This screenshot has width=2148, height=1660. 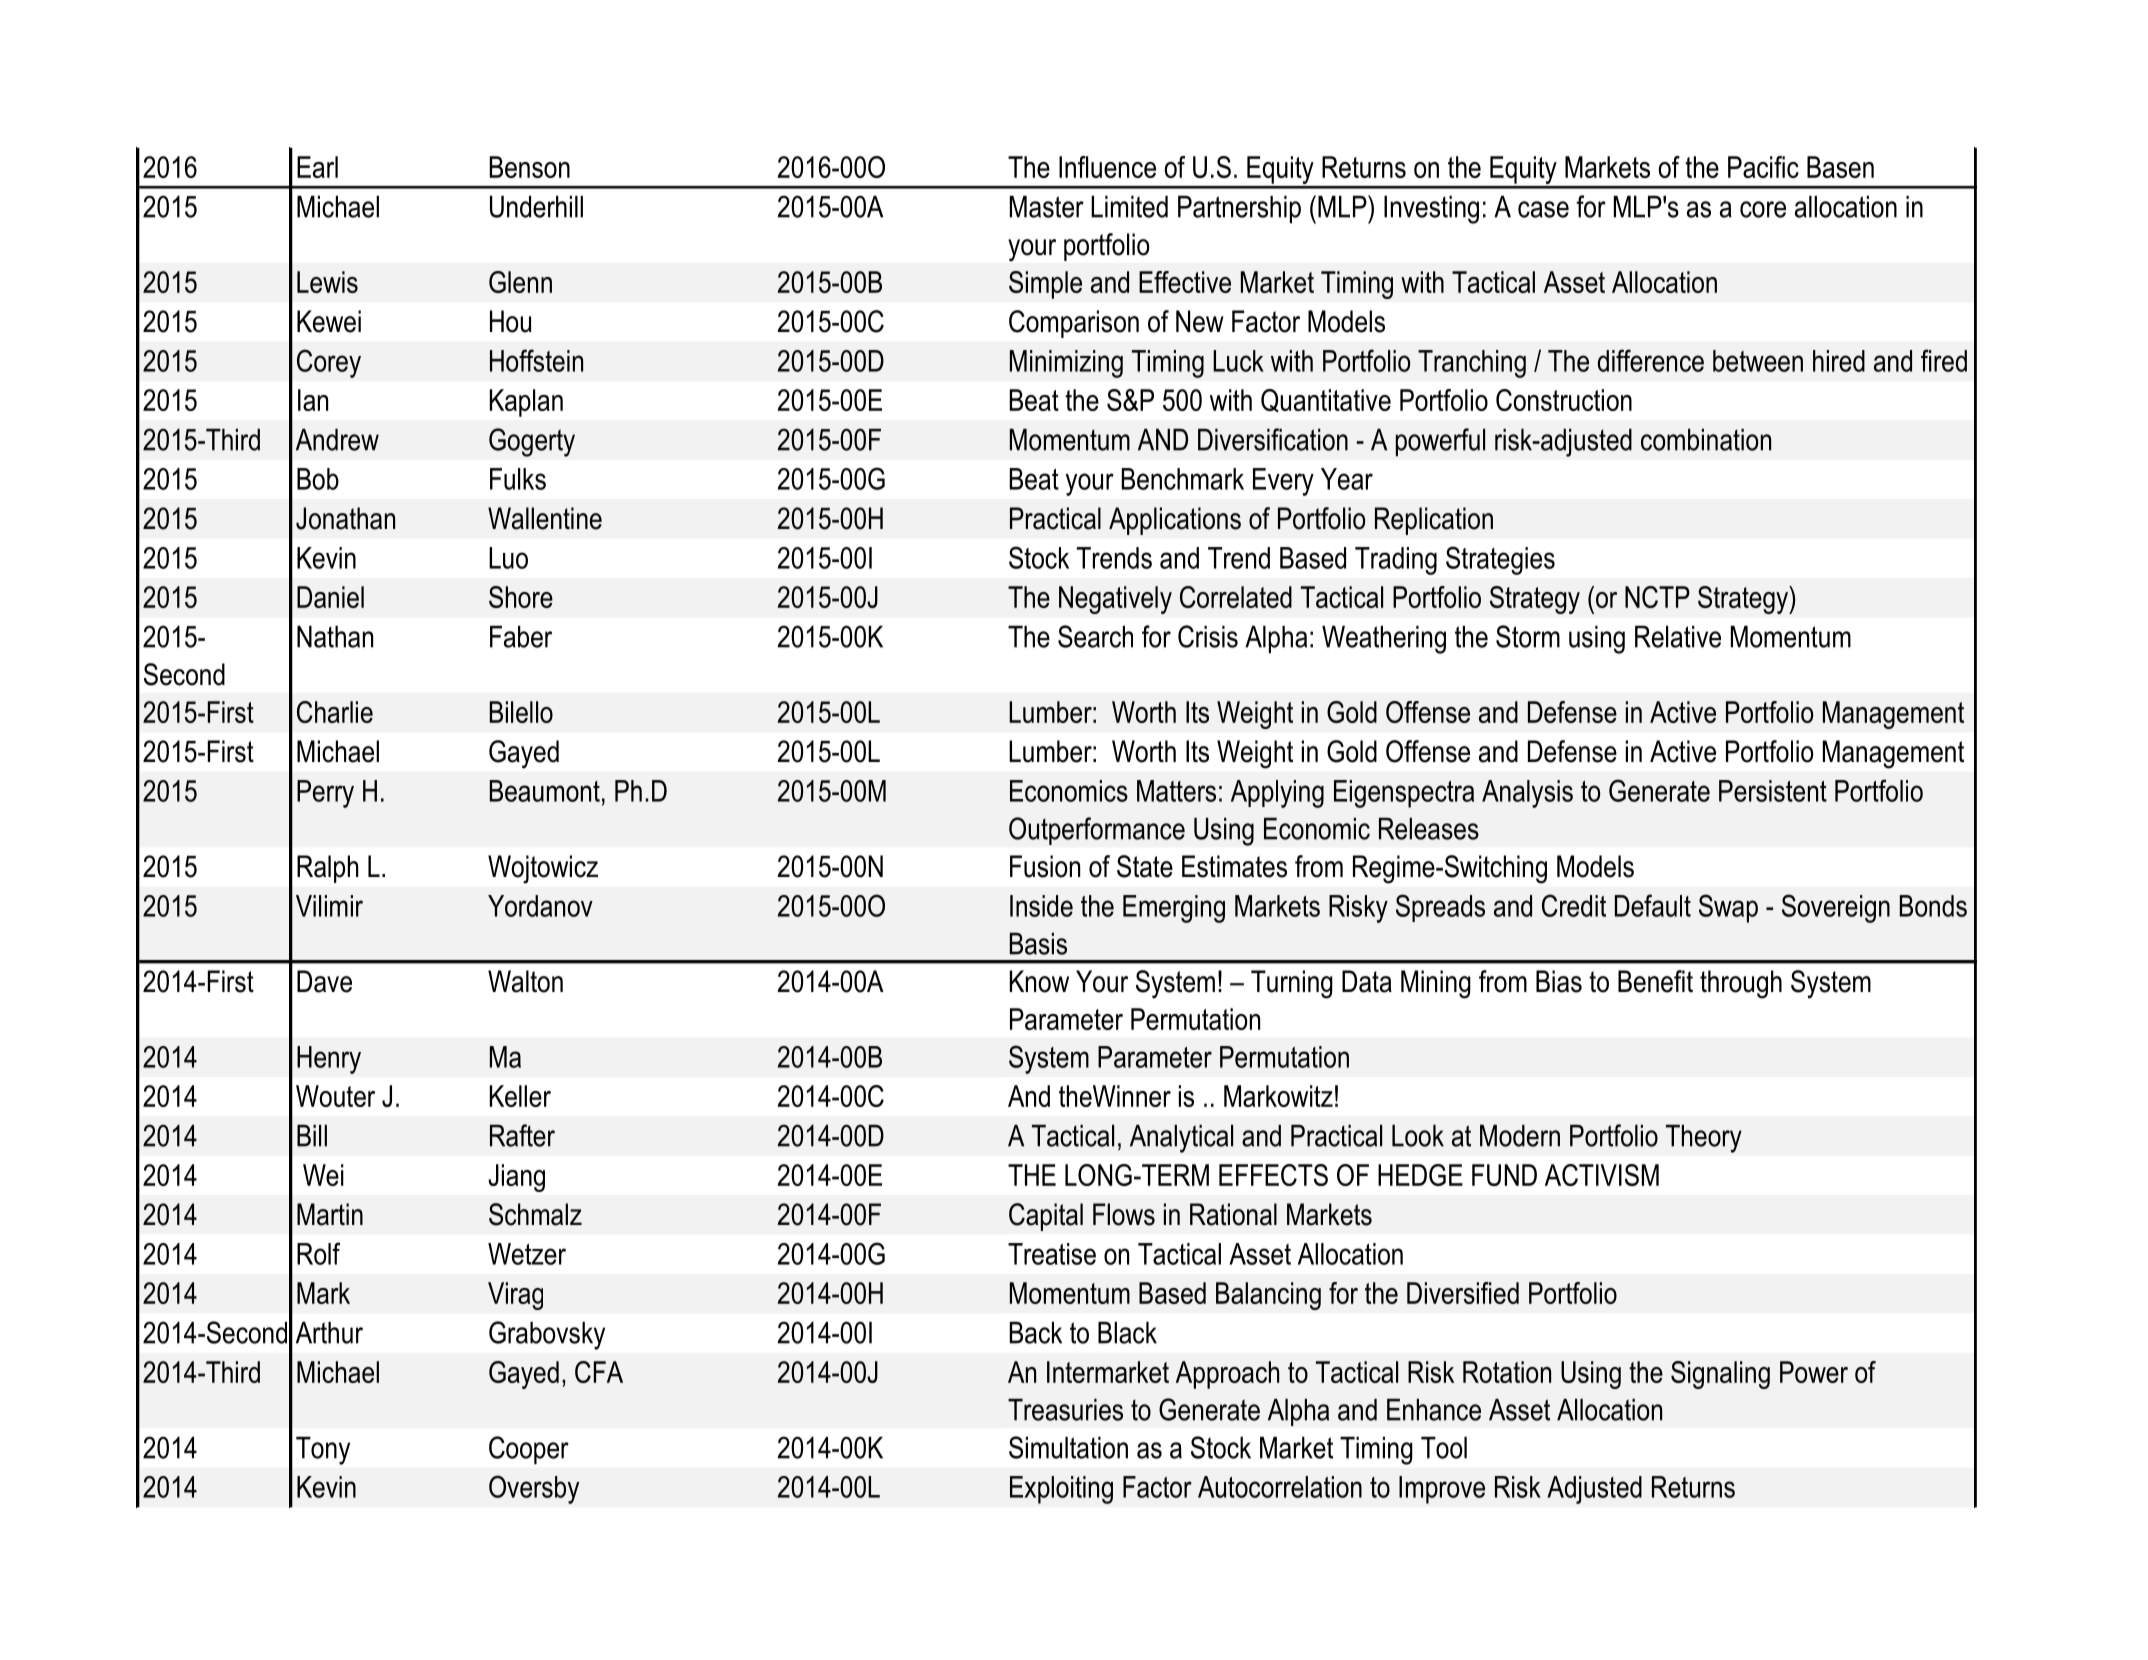 I want to click on Persistent, so click(x=1773, y=791).
